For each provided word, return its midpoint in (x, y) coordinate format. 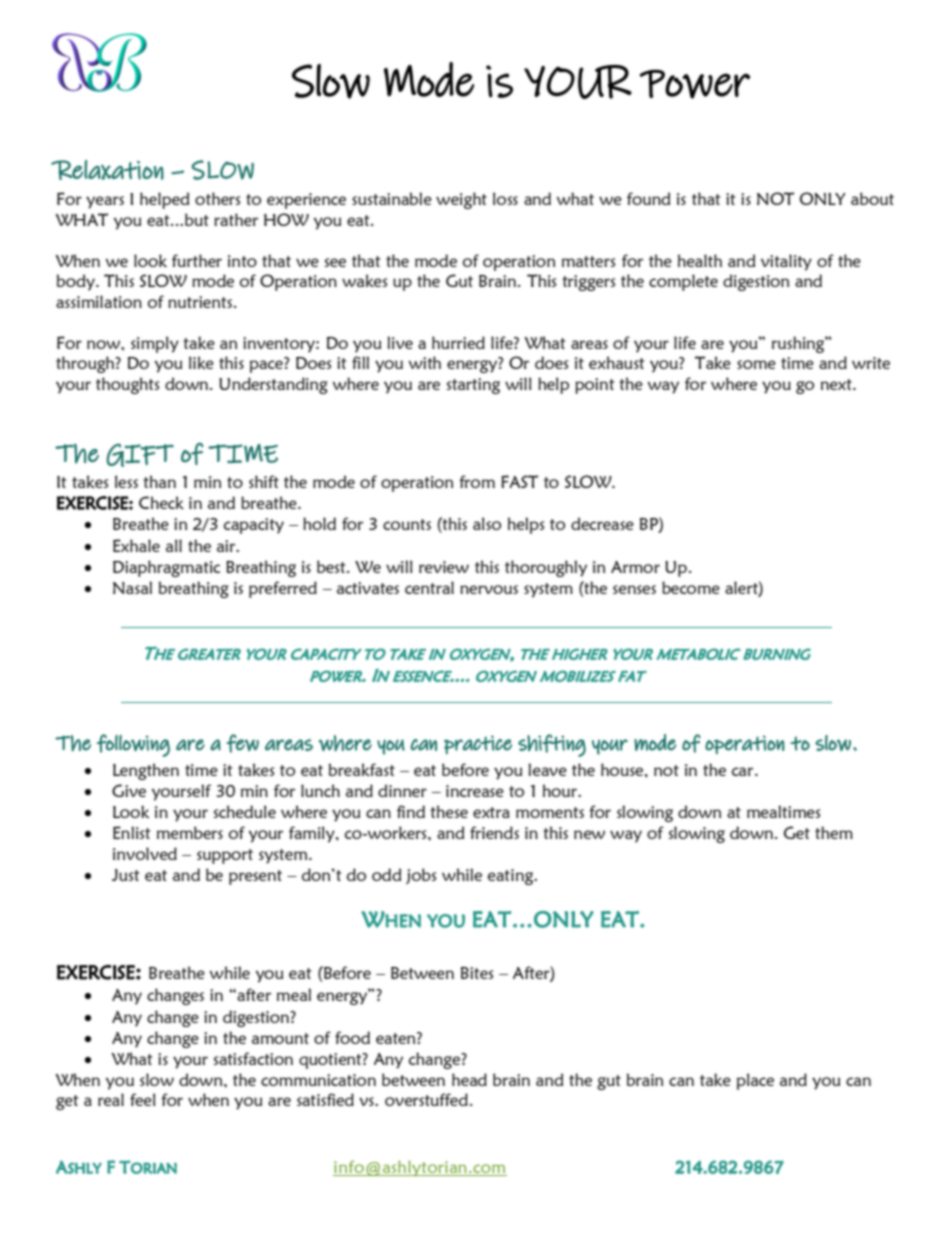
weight (461, 200)
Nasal (132, 587)
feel (143, 1099)
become (691, 587)
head (469, 1079)
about (872, 198)
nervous (489, 589)
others (217, 198)
